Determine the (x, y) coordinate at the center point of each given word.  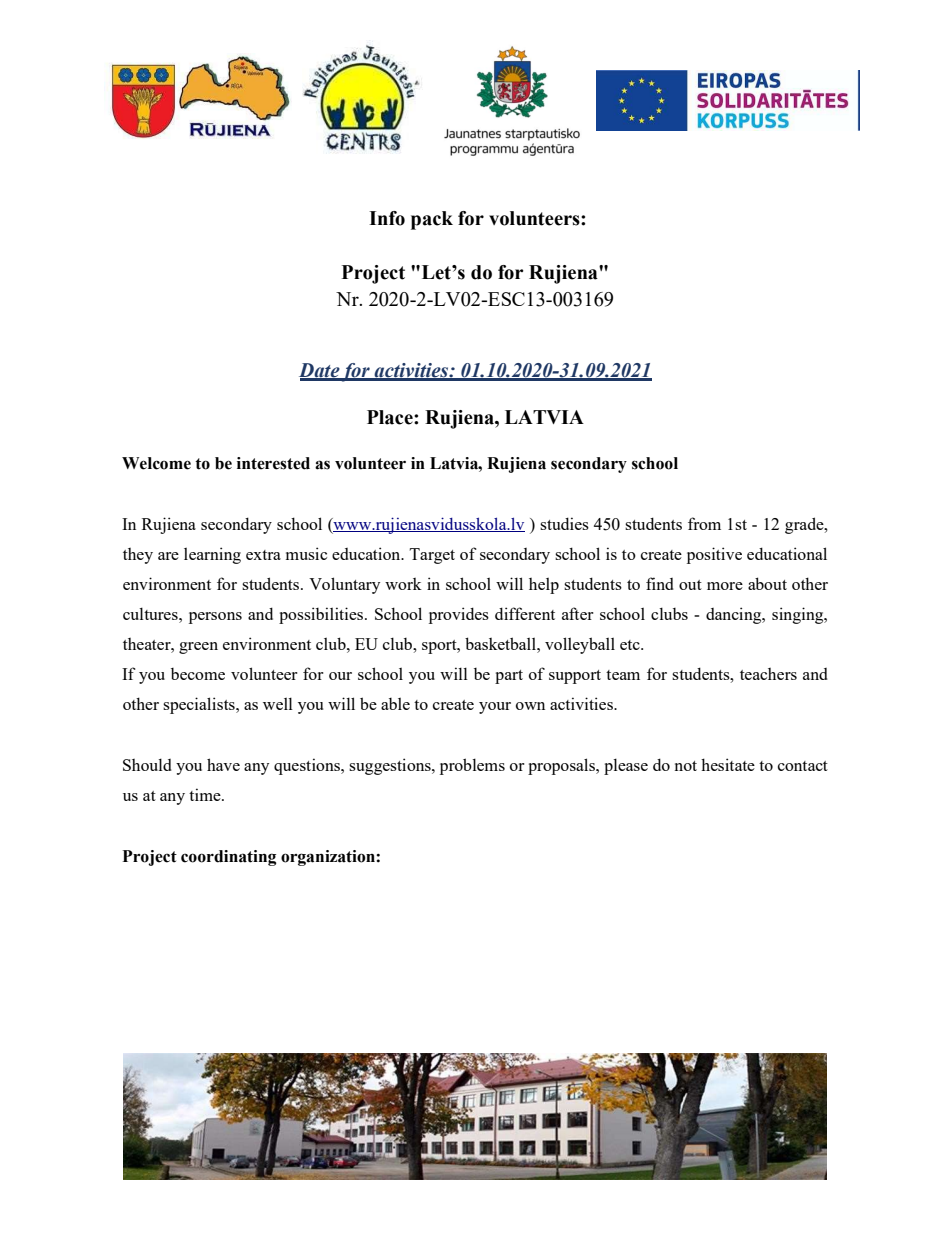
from (704, 523)
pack (432, 220)
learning (212, 555)
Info (387, 218)
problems (472, 766)
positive (714, 555)
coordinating (228, 858)
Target (432, 556)
